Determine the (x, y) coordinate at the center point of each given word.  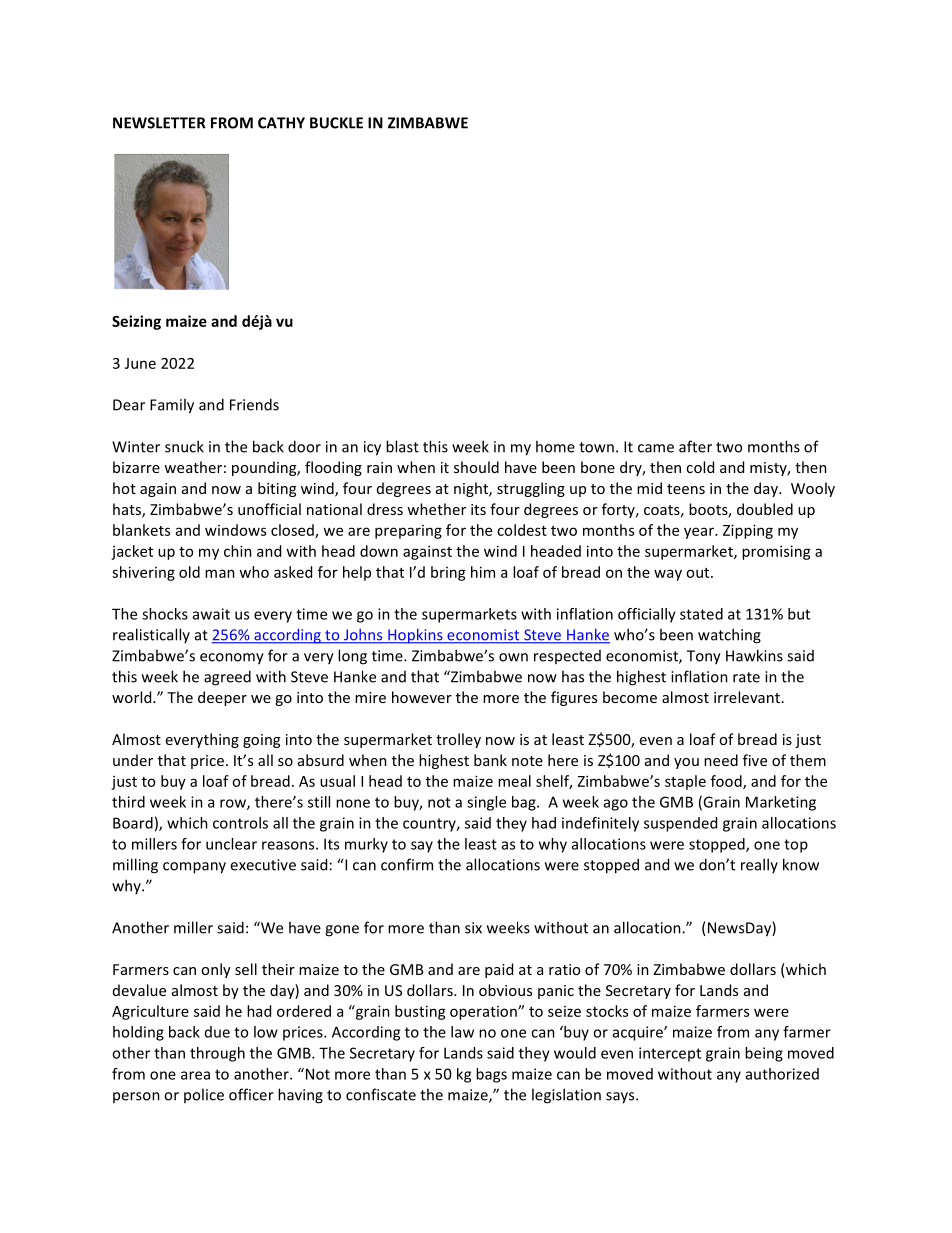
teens (686, 489)
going (261, 741)
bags (491, 1075)
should (476, 467)
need (721, 760)
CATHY (281, 123)
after (695, 446)
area (195, 1075)
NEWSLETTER (159, 123)
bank (490, 760)
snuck (184, 446)
